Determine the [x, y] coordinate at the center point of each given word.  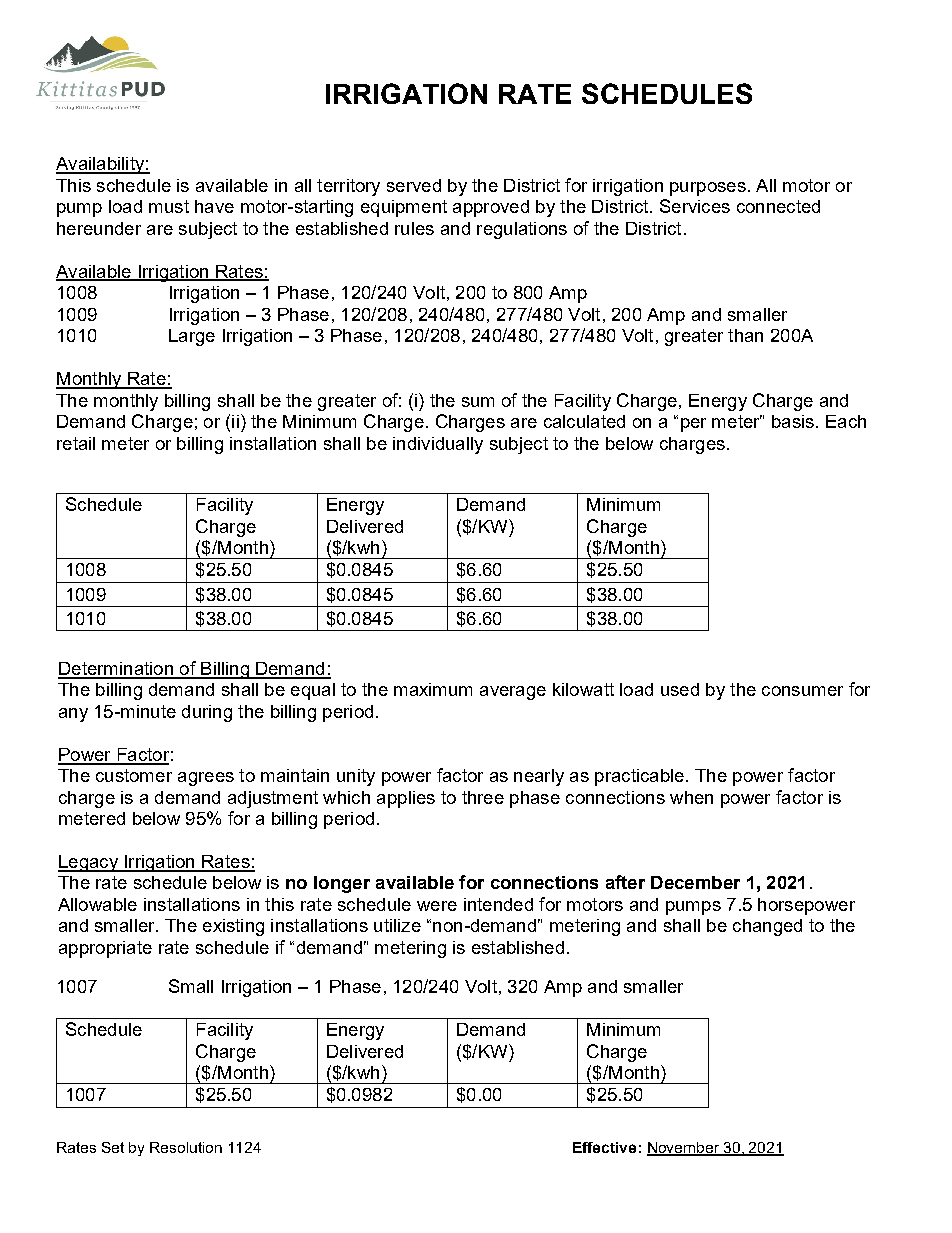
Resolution [186, 1147]
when [691, 797]
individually [438, 445]
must [169, 206]
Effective [604, 1147]
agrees [206, 779]
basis [793, 421]
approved [491, 208]
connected [778, 206]
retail [76, 443]
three [483, 797]
